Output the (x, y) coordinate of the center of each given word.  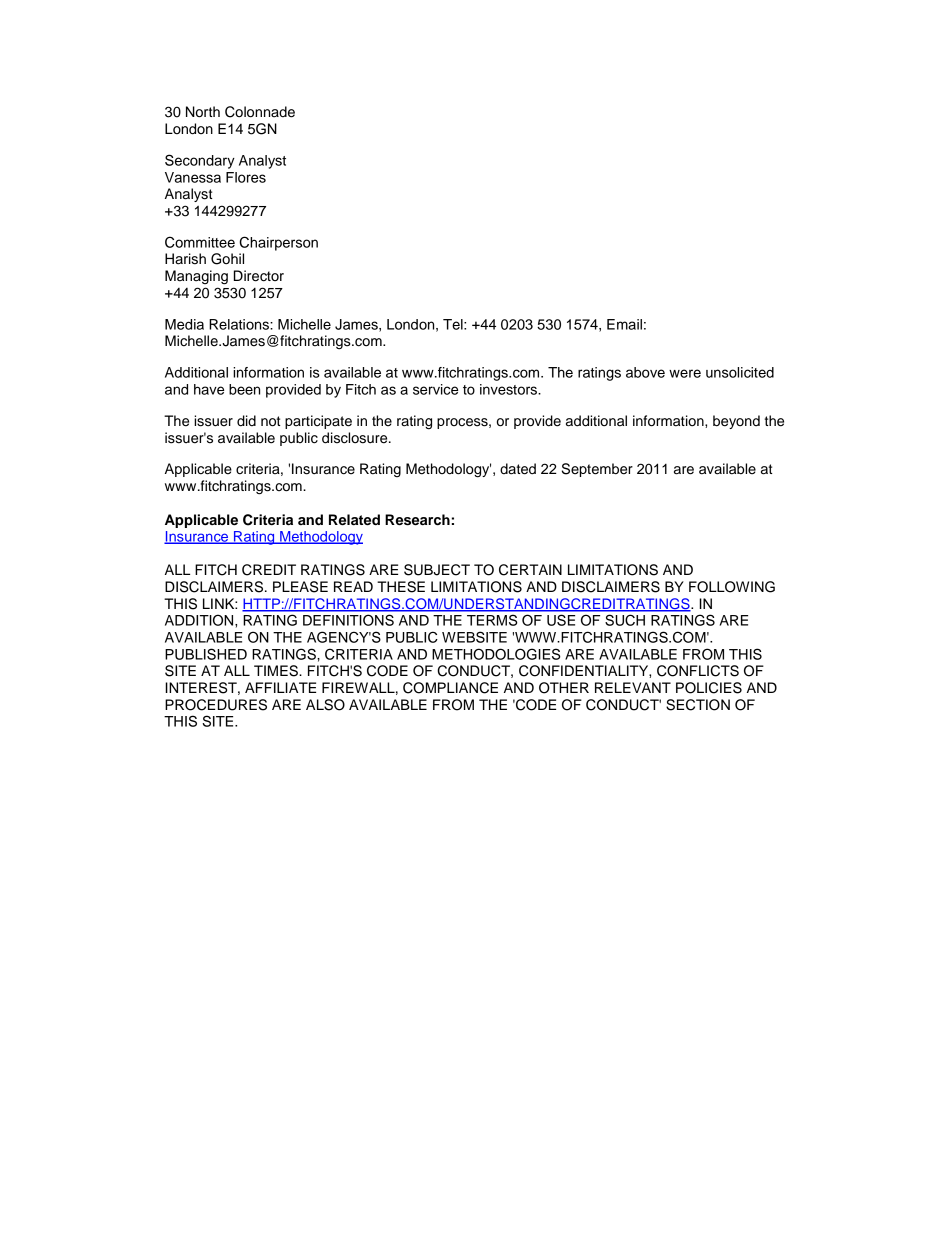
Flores (246, 177)
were (685, 373)
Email (624, 324)
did (246, 421)
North (203, 112)
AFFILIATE (280, 687)
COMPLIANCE (450, 688)
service (435, 389)
